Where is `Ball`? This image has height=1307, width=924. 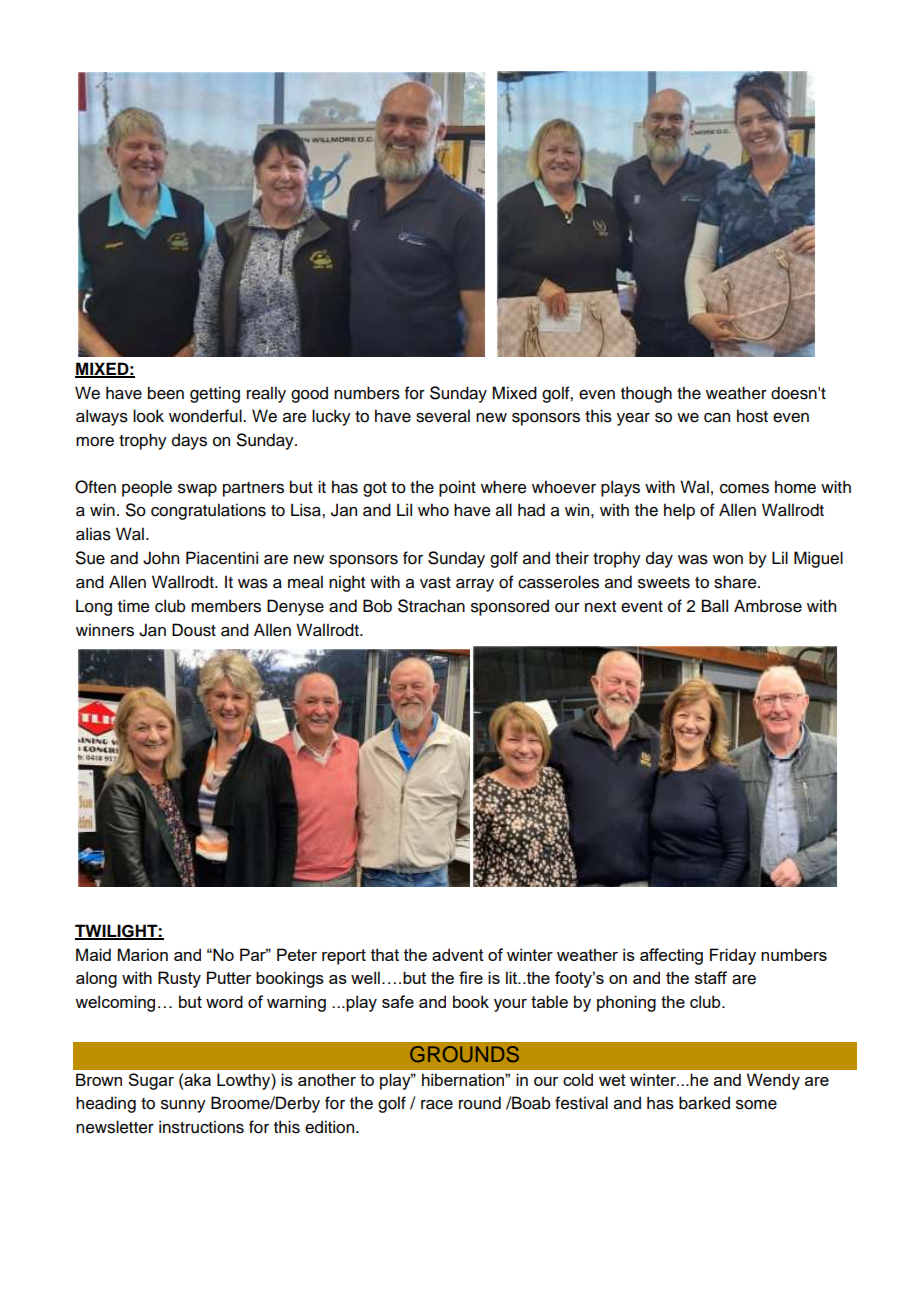
Ball is located at coordinates (715, 606).
